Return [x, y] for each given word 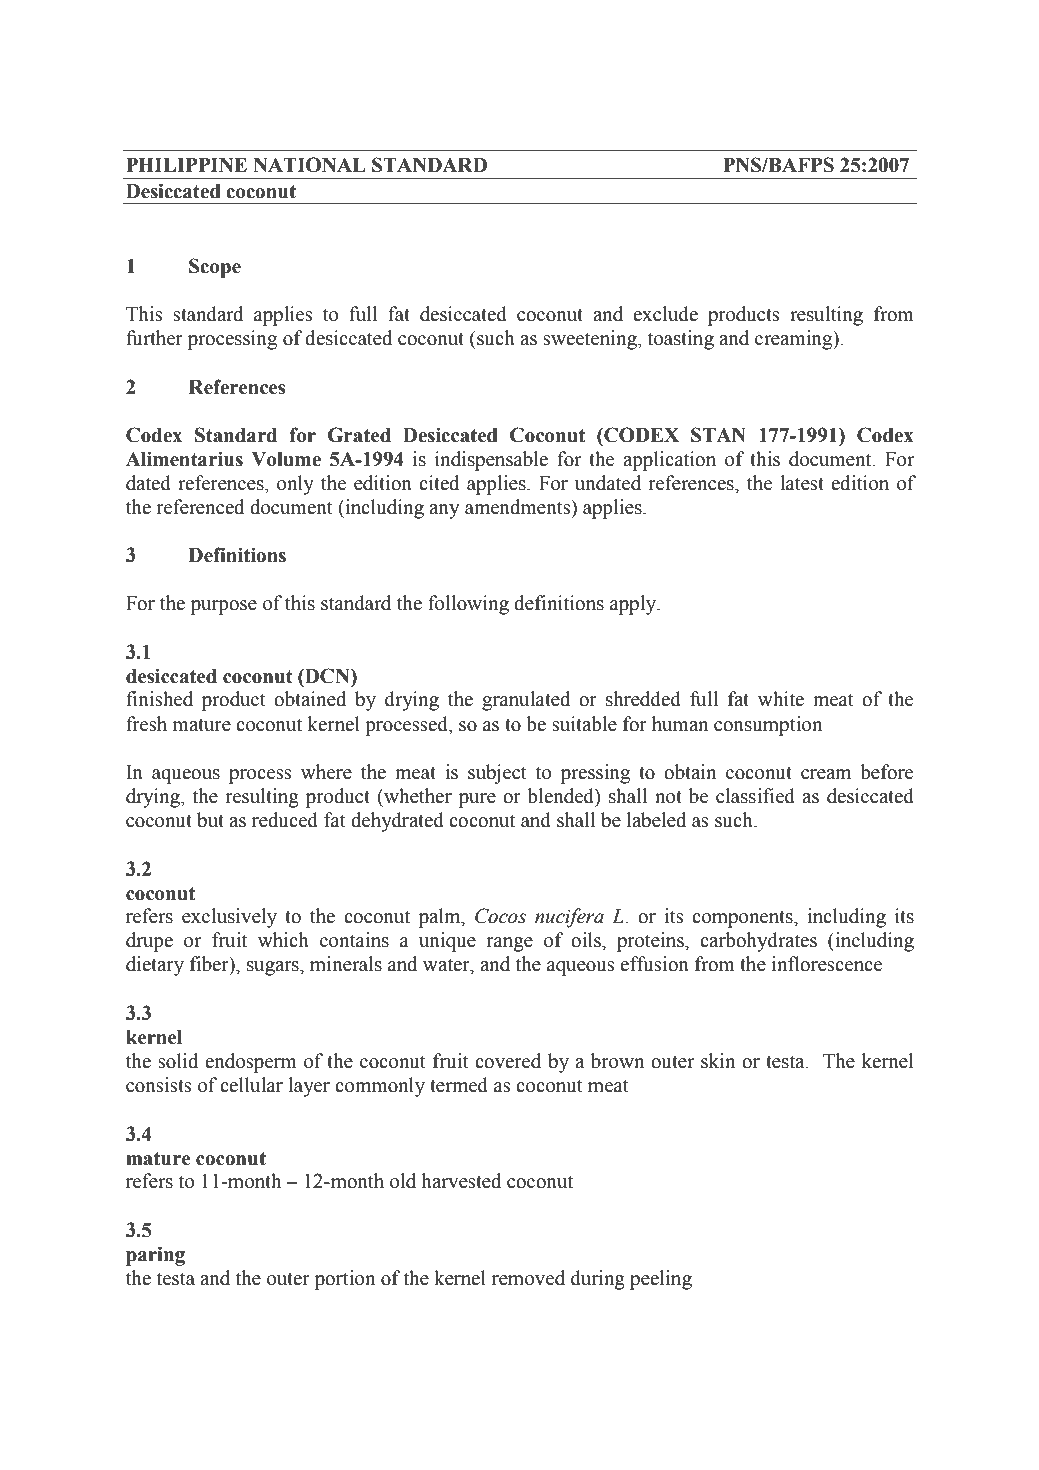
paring [155, 1256]
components [743, 919]
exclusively [229, 918]
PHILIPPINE [186, 165]
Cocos [500, 916]
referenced [200, 507]
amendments [519, 507]
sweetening [591, 340]
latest [802, 483]
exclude [665, 314]
